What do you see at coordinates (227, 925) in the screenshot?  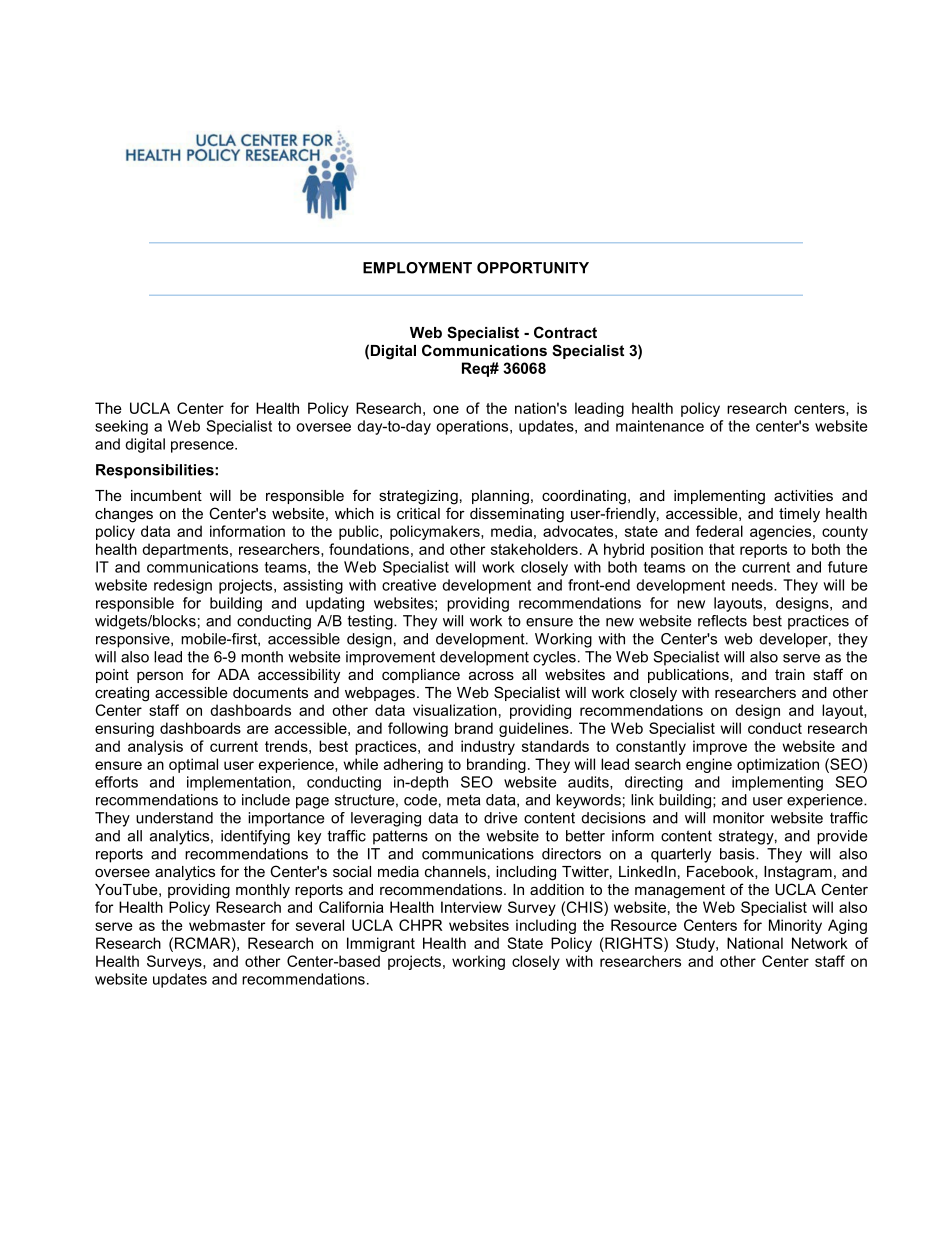 I see `webmaster` at bounding box center [227, 925].
